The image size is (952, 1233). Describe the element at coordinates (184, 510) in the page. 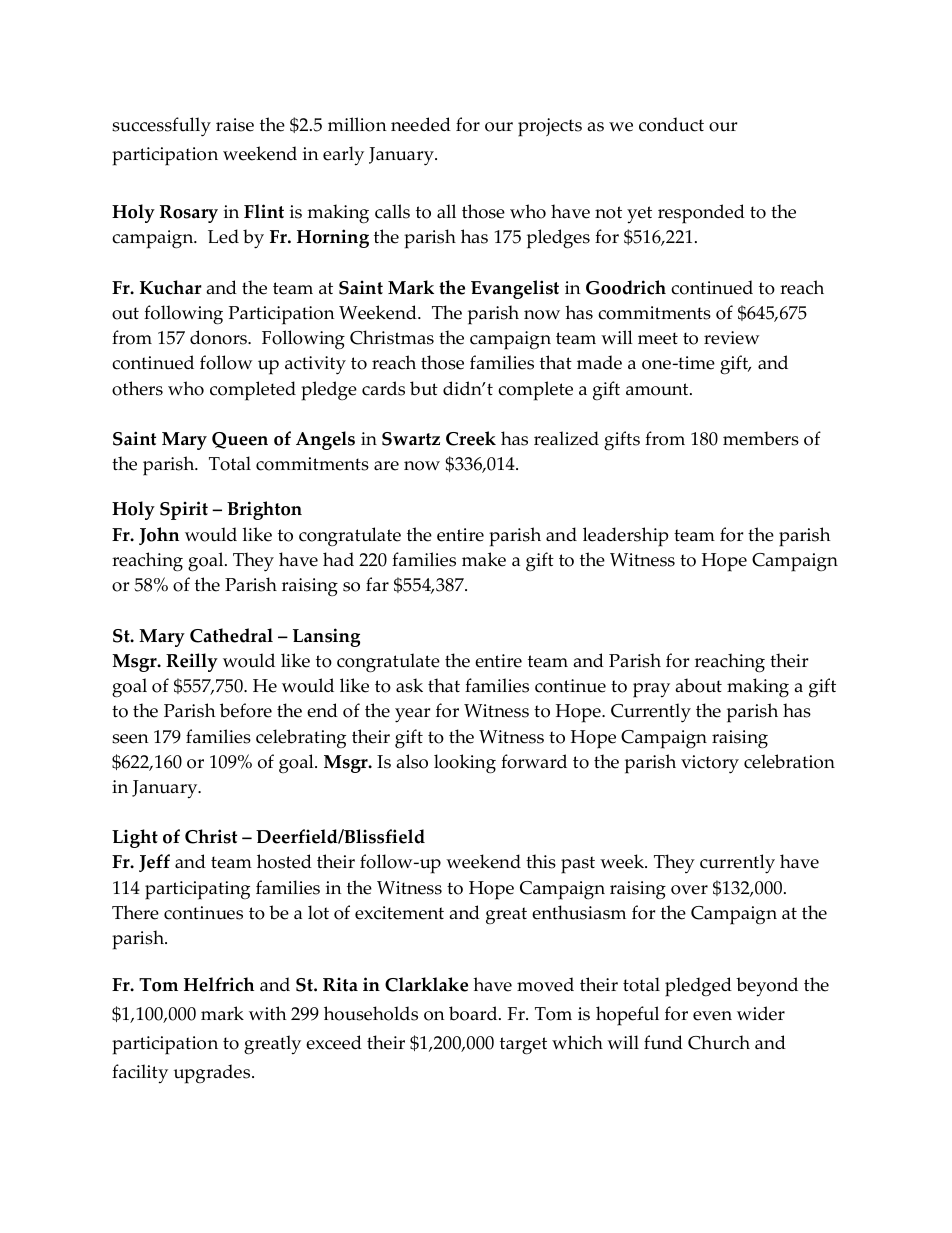

I see `Spirit` at that location.
